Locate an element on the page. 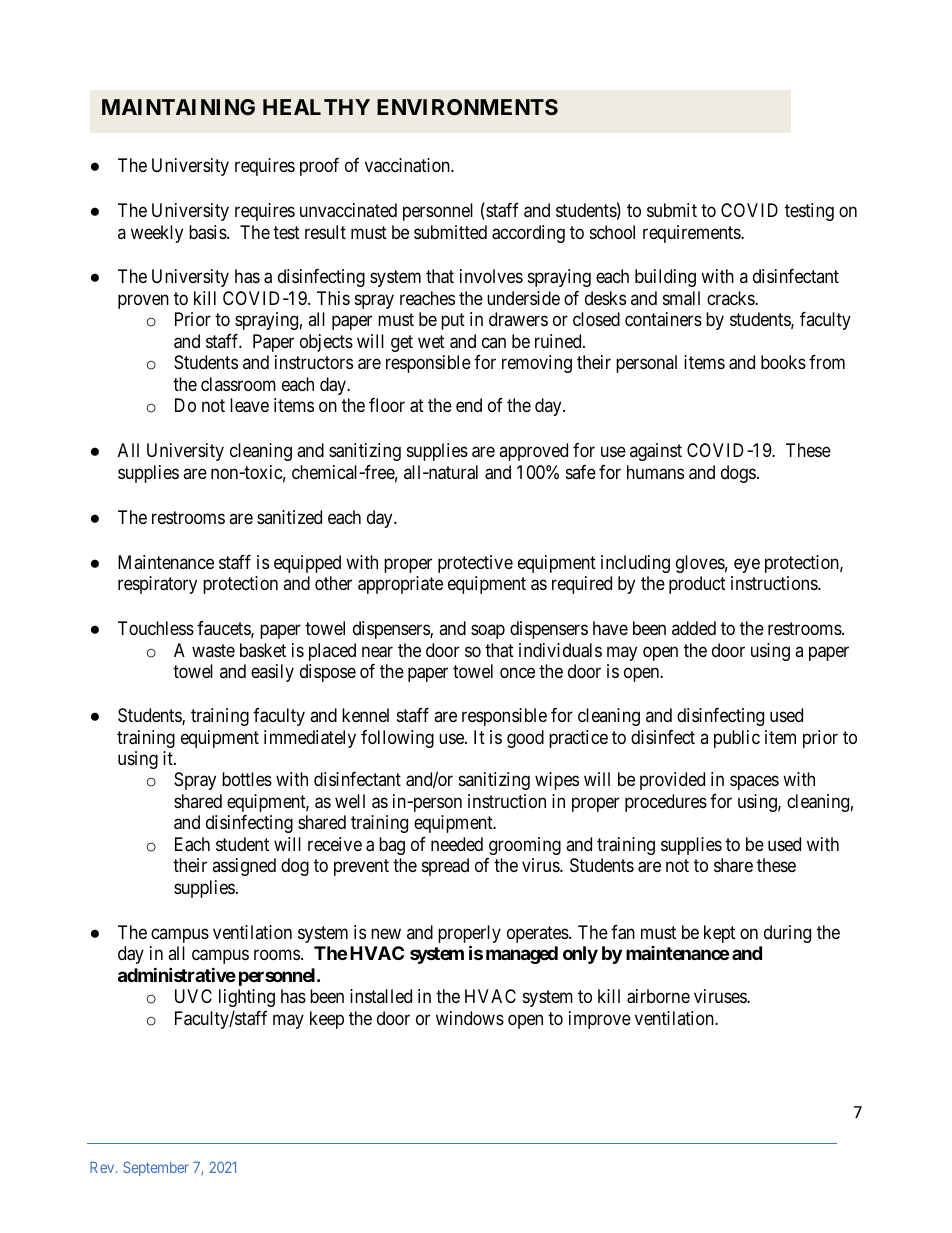  protective is located at coordinates (475, 564).
